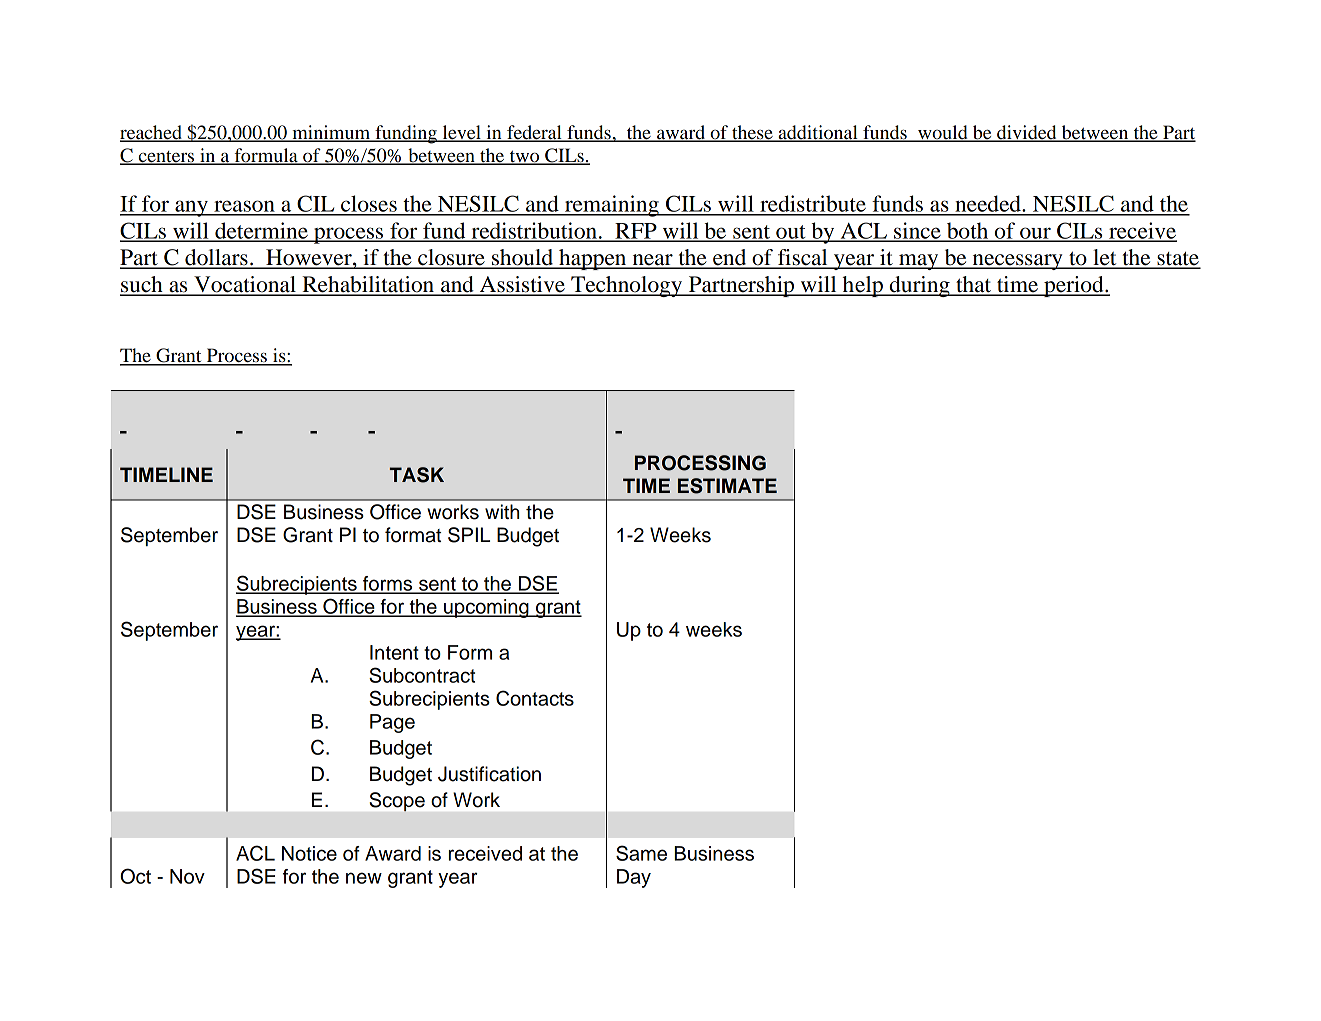 Image resolution: width=1321 pixels, height=1021 pixels. What do you see at coordinates (309, 853) in the screenshot?
I see `Notice` at bounding box center [309, 853].
